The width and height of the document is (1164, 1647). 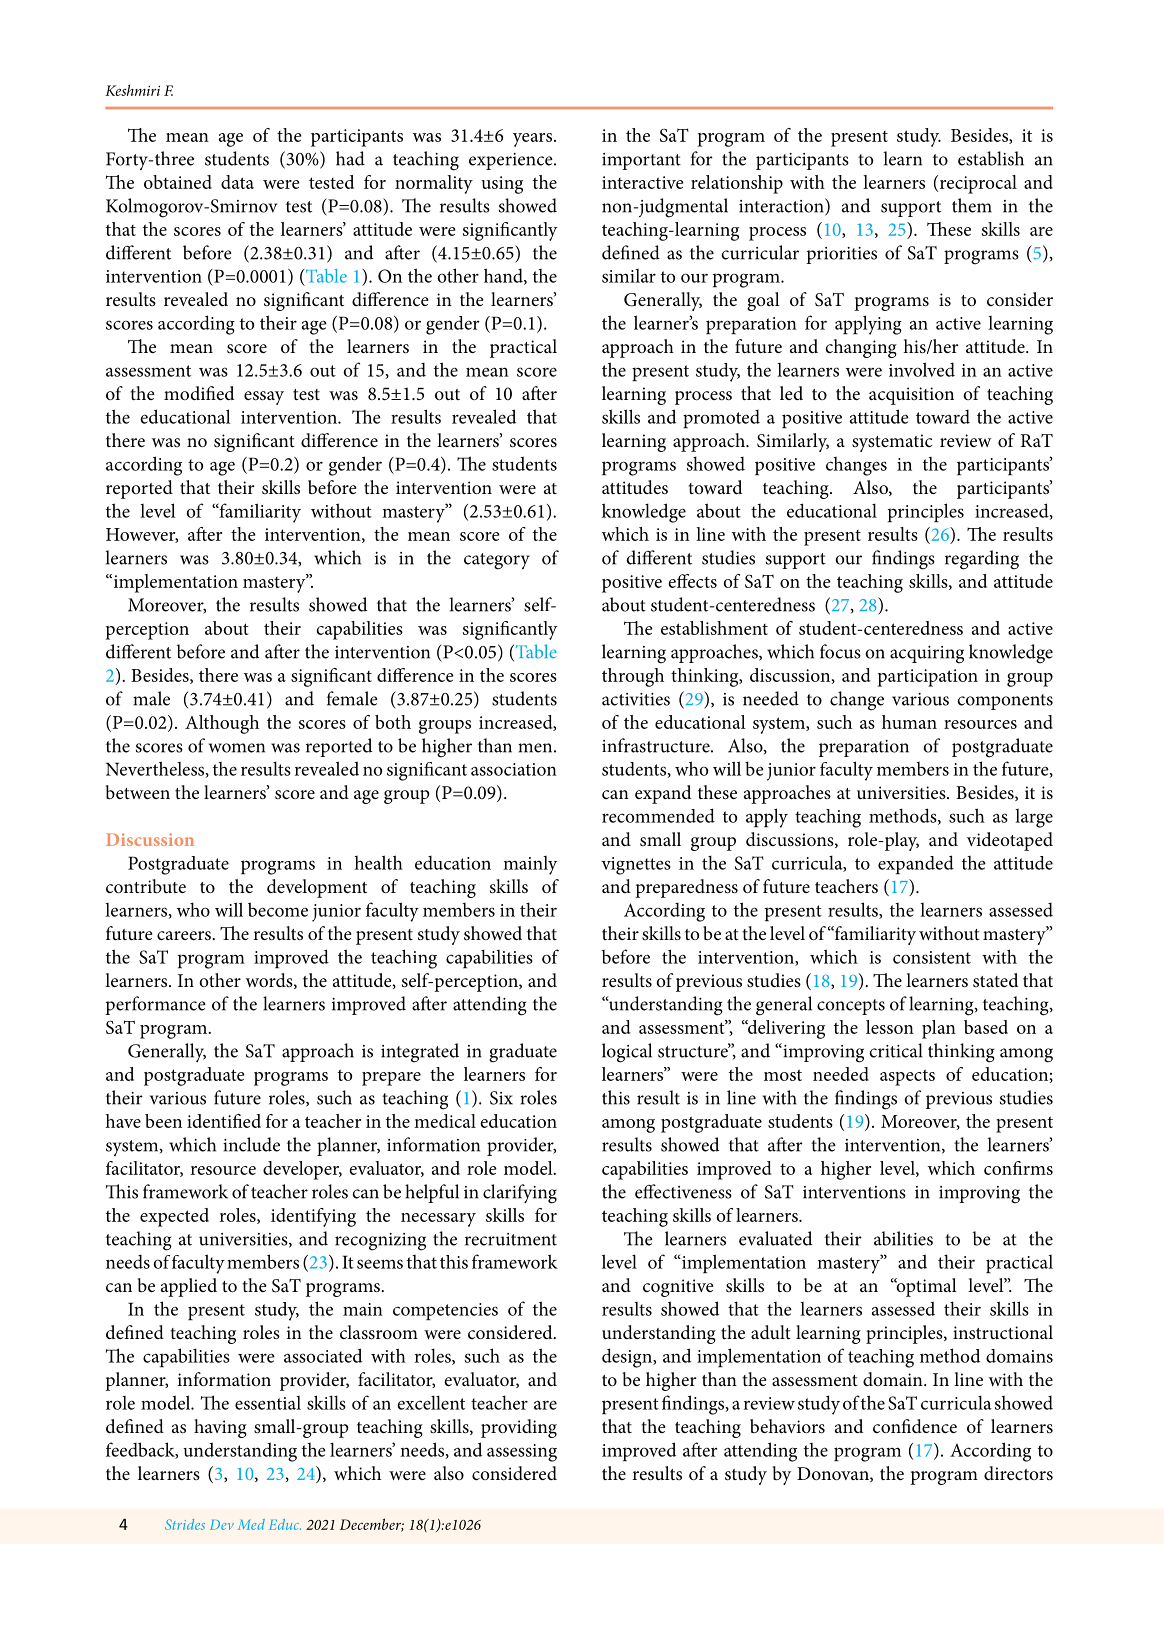 I want to click on logical, so click(x=627, y=1053).
